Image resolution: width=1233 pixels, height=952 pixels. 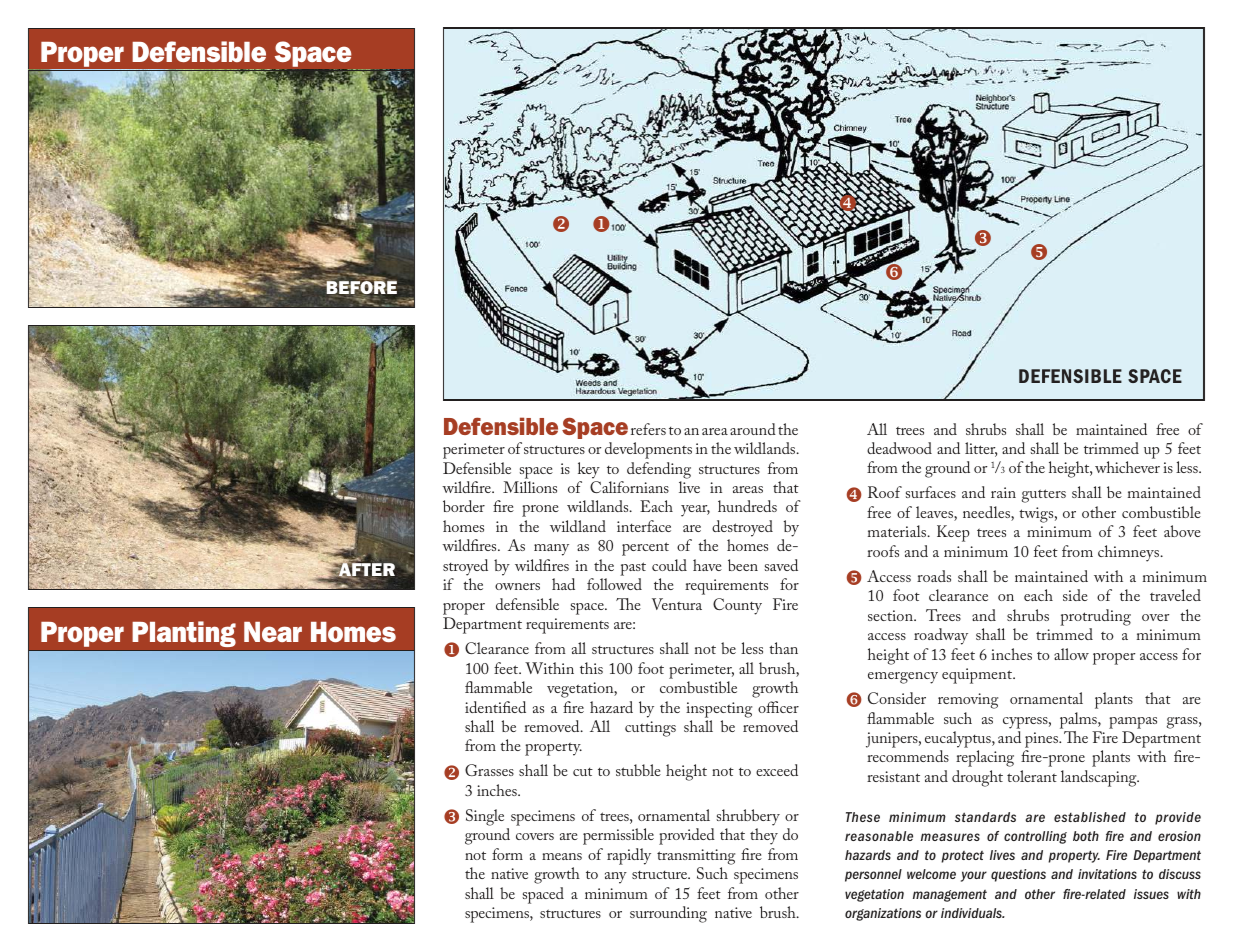 What do you see at coordinates (753, 429) in the document?
I see `around` at bounding box center [753, 429].
